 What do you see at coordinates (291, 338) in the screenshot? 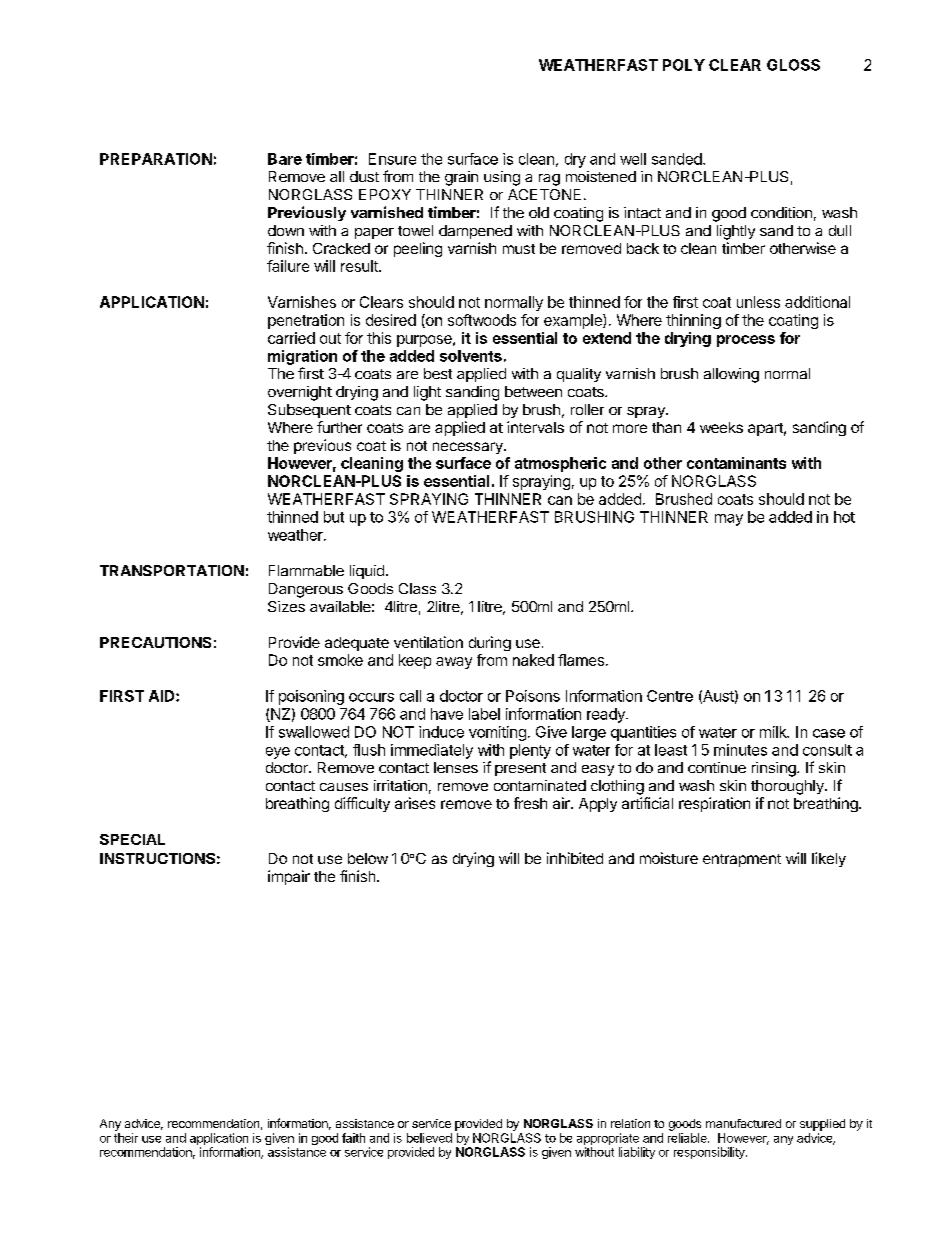
I see `carried` at bounding box center [291, 338].
